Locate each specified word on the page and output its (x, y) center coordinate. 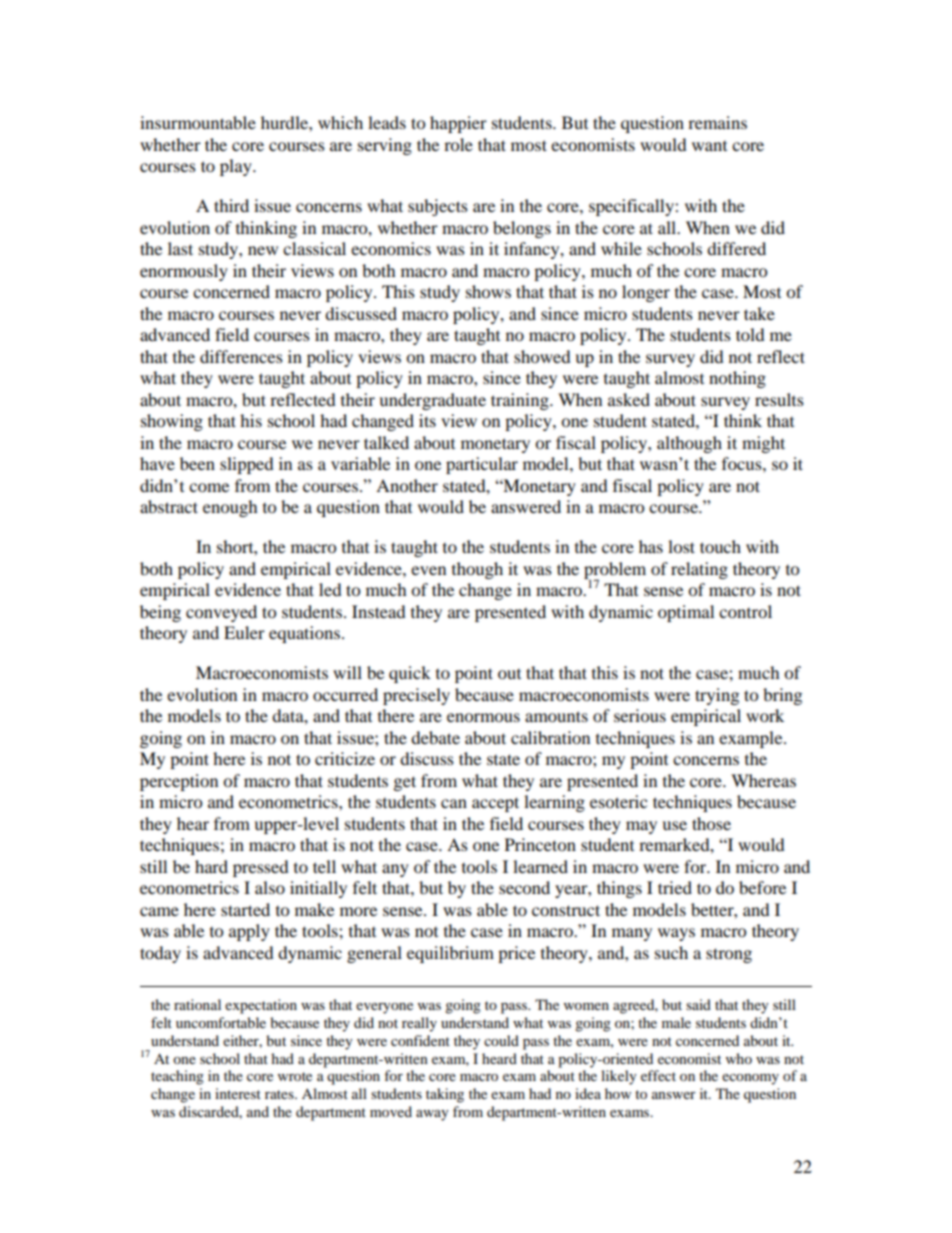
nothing (737, 379)
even (428, 570)
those (711, 823)
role (458, 144)
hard (211, 866)
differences (241, 356)
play (237, 167)
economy (750, 1079)
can (454, 803)
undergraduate (432, 401)
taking (445, 1095)
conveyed (221, 613)
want (709, 146)
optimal (686, 613)
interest (238, 1093)
